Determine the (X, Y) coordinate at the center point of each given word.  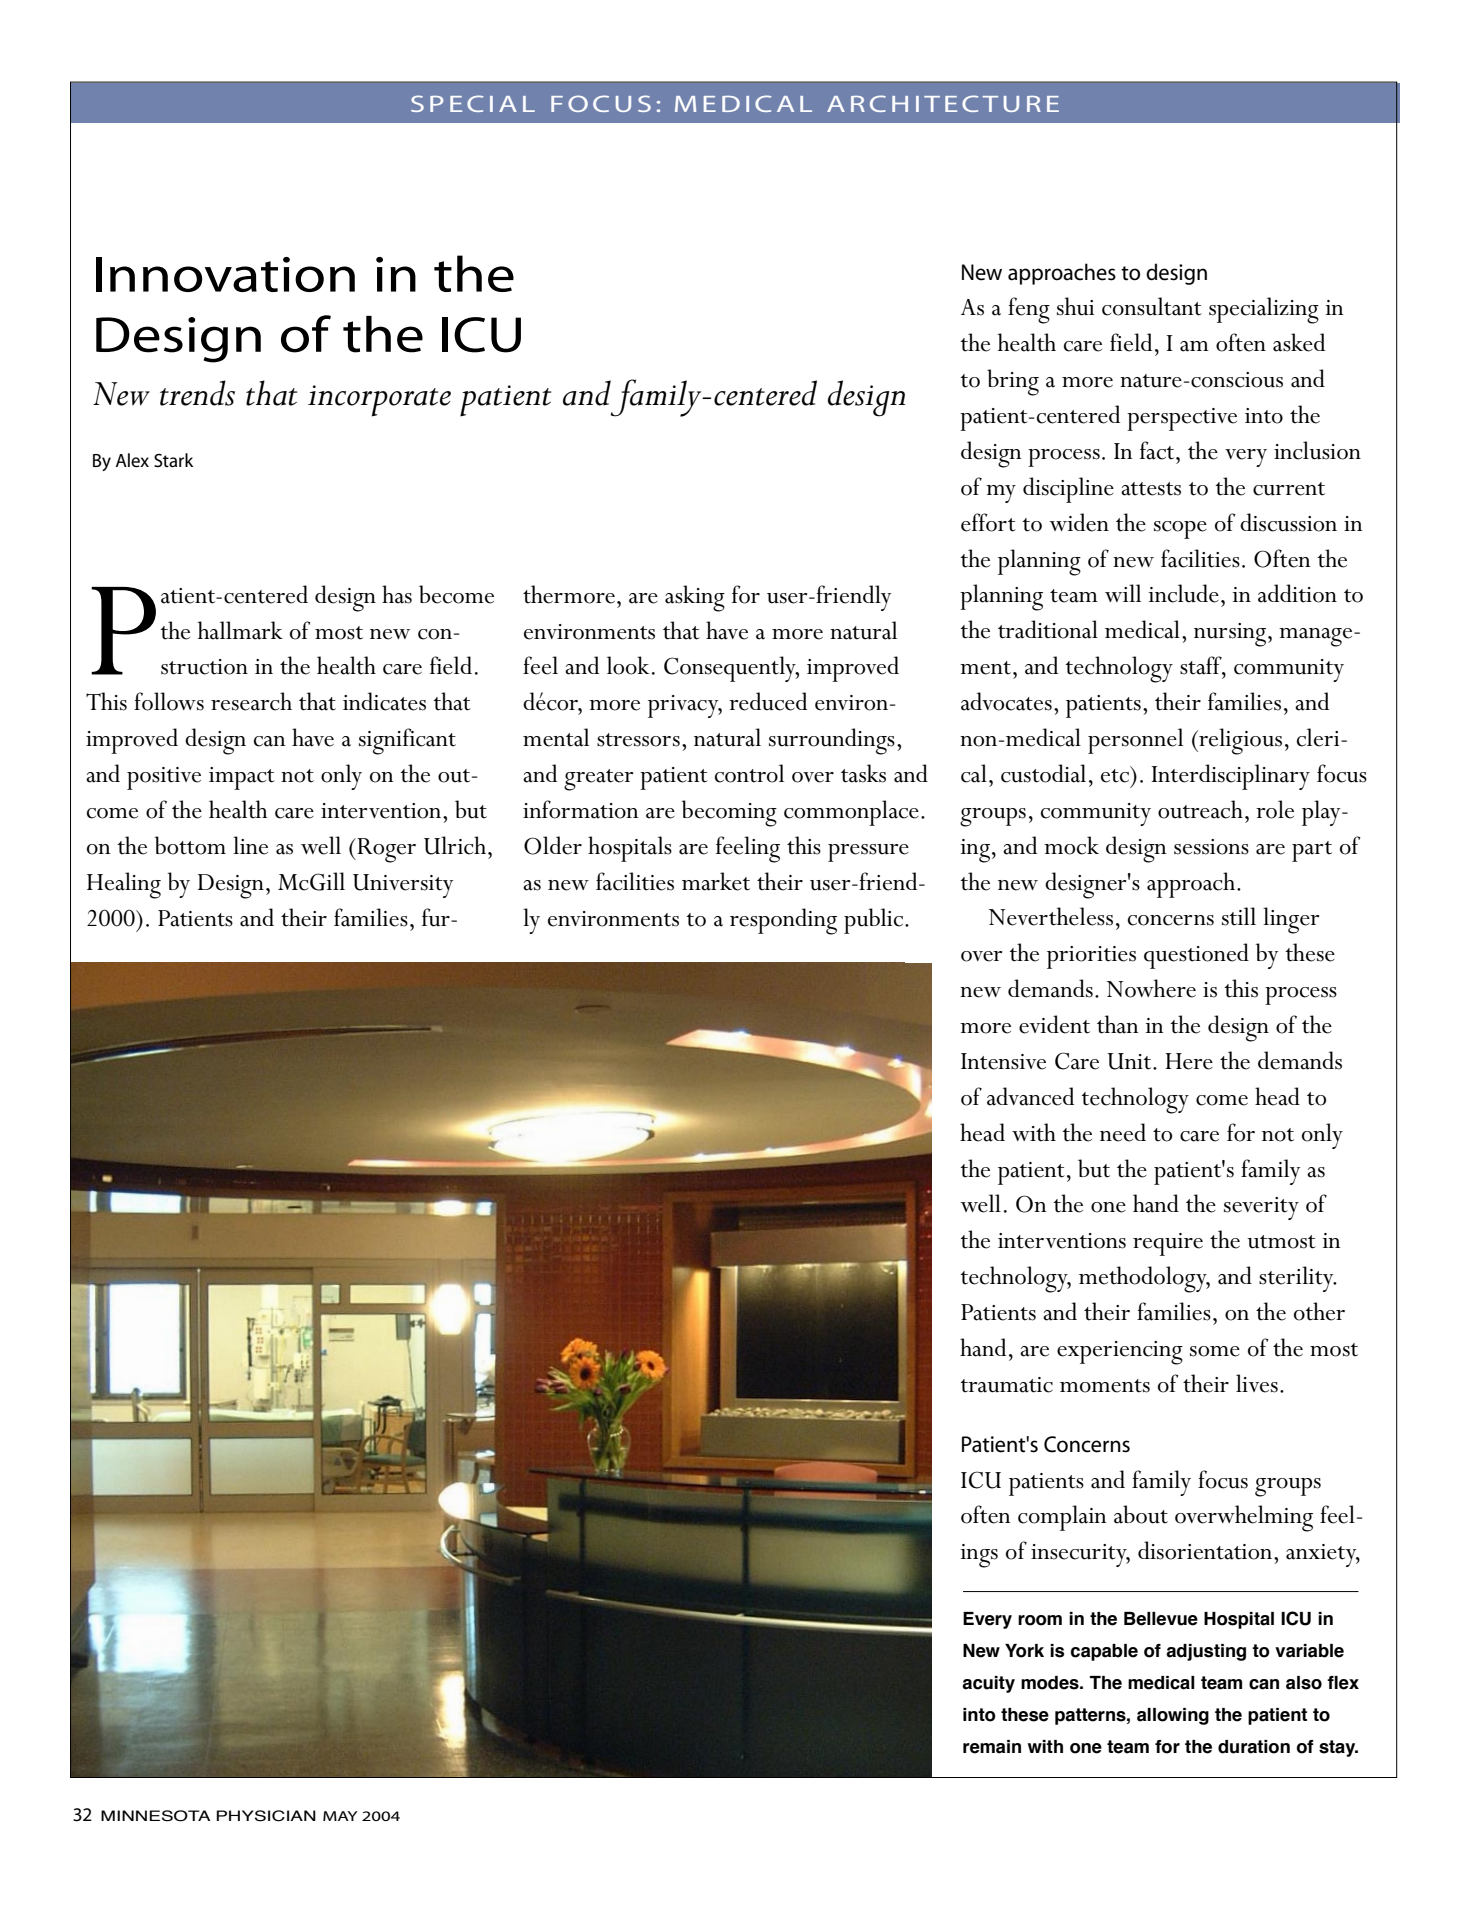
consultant (1152, 306)
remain (992, 1747)
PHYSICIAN (266, 1816)
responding (783, 921)
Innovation (225, 274)
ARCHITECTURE (943, 103)
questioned (1196, 956)
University (403, 886)
